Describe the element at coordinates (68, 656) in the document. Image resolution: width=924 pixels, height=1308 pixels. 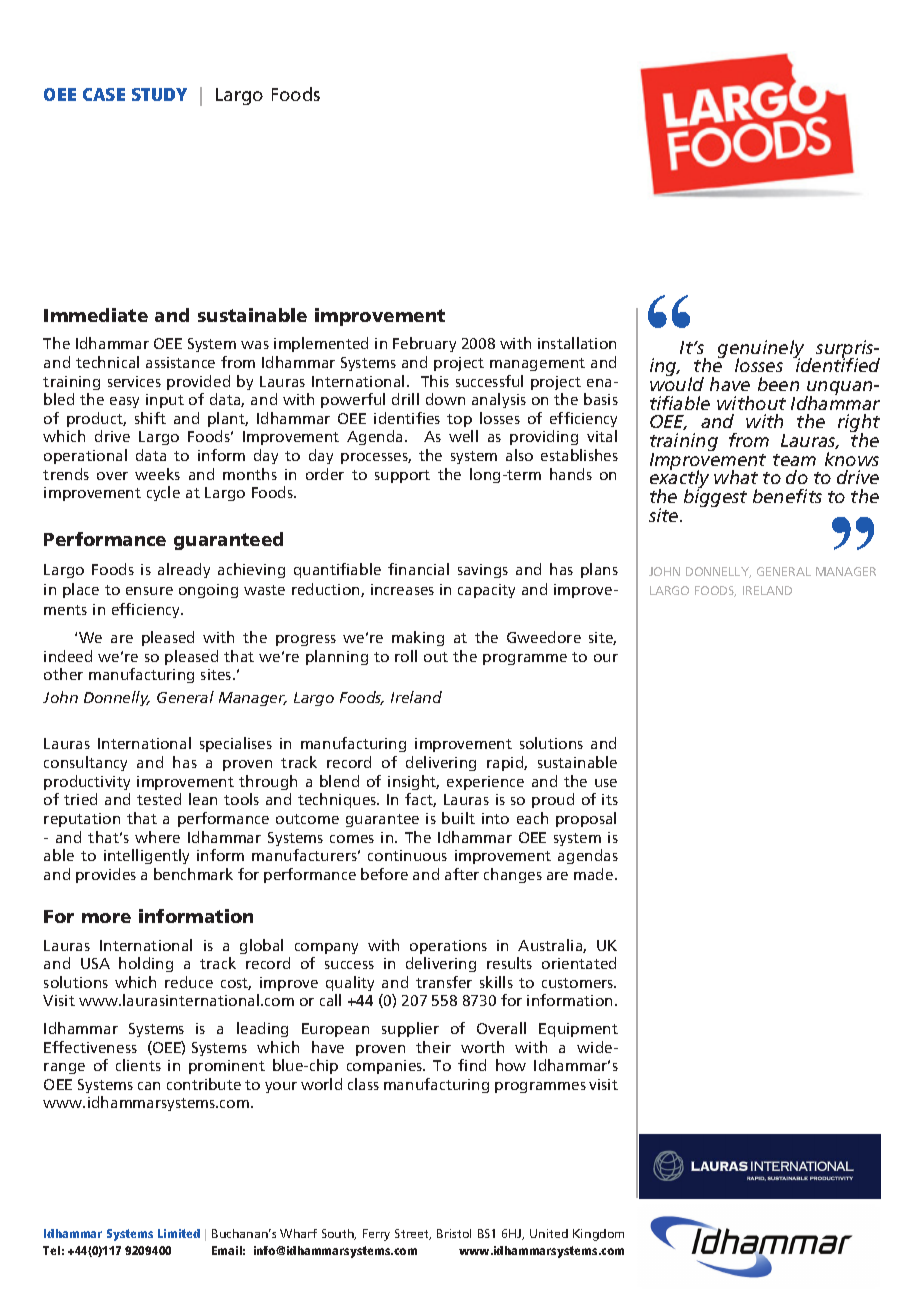
I see `indeed` at that location.
